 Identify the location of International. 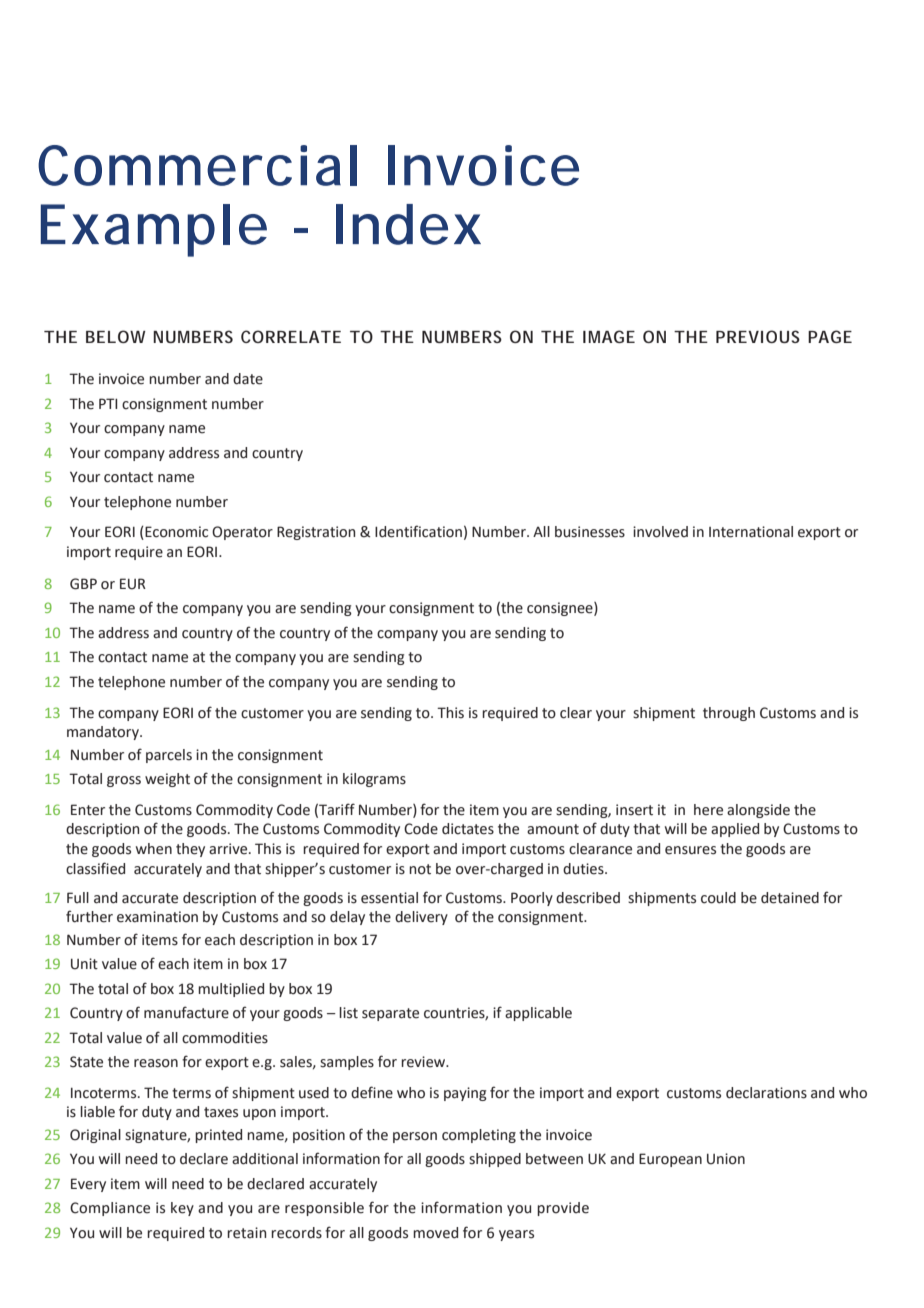
(751, 532).
